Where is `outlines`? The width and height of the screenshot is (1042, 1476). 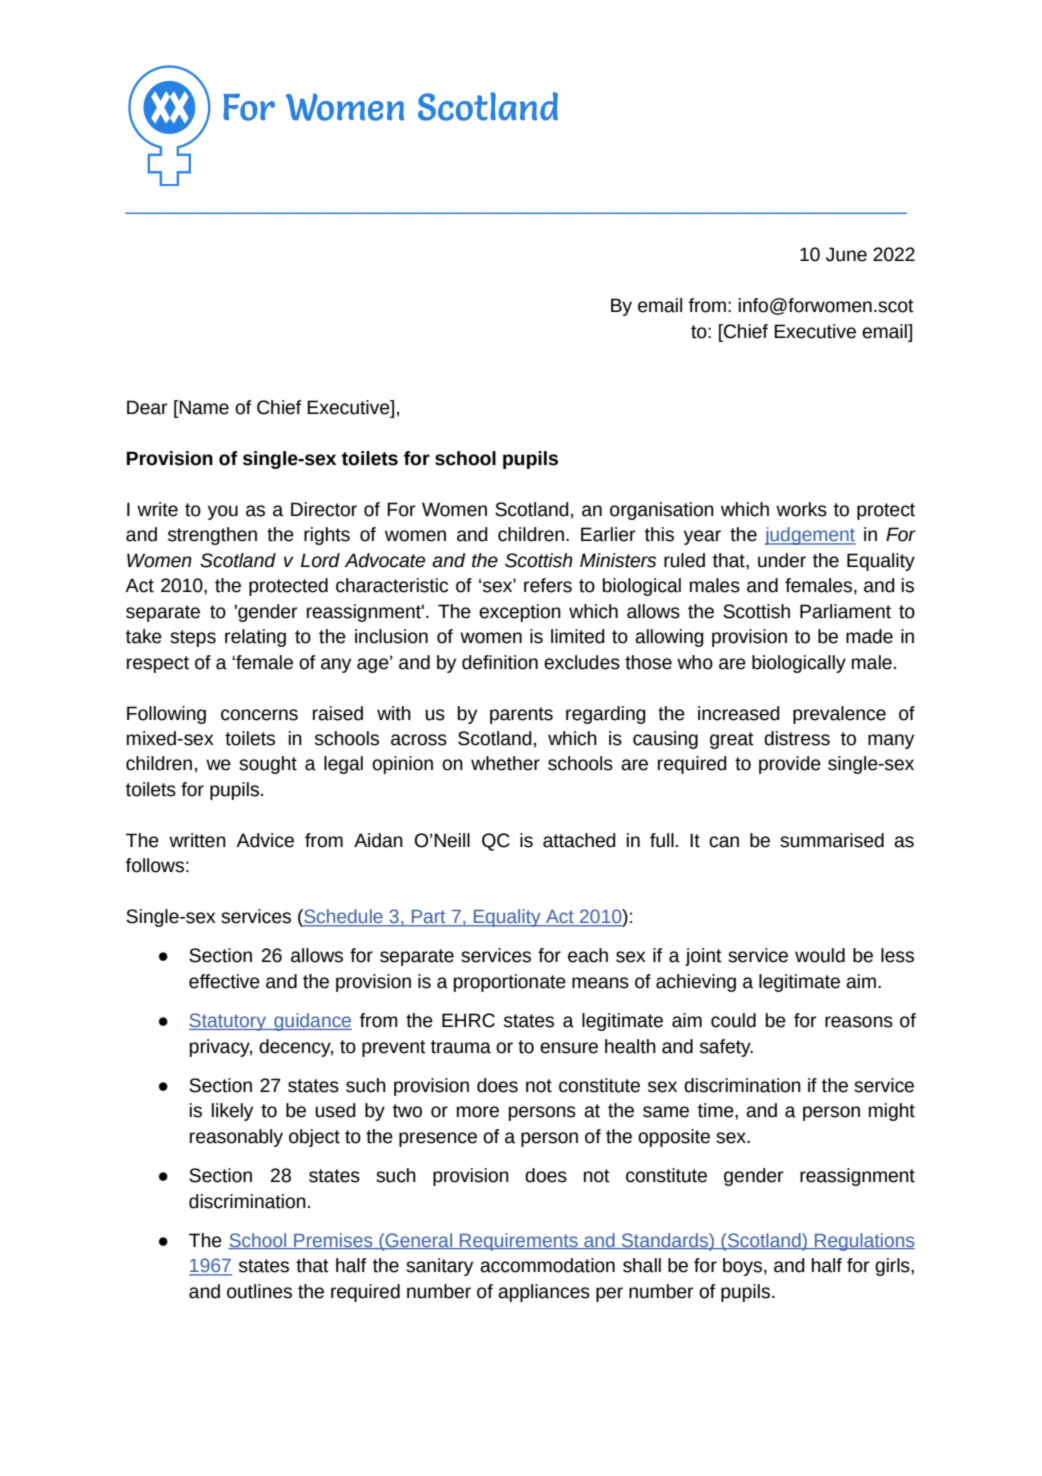
outlines is located at coordinates (259, 1291).
